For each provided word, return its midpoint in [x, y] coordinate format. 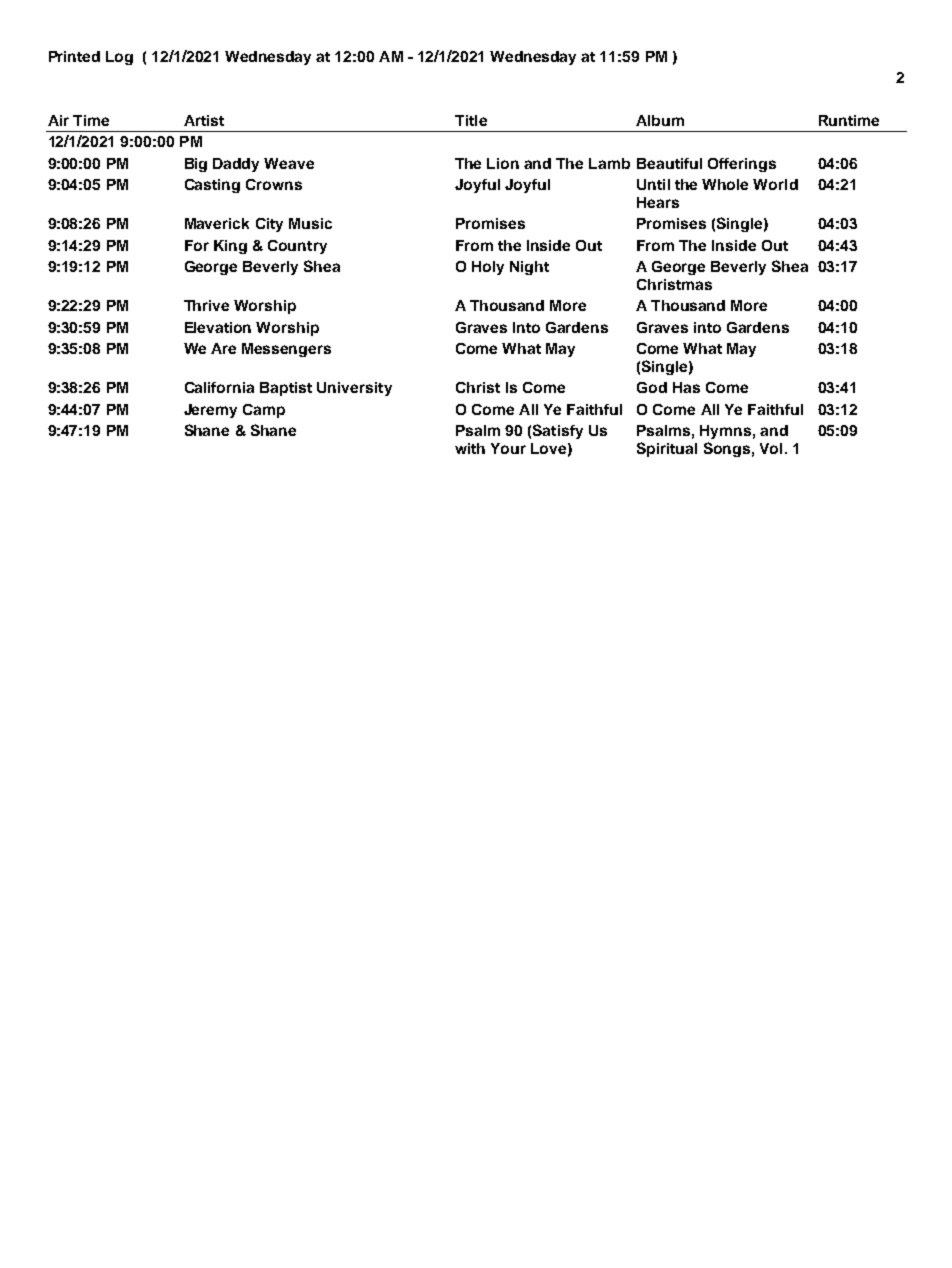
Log [119, 58]
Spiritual [667, 449]
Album [660, 120]
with [470, 448]
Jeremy [210, 411]
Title [471, 120]
